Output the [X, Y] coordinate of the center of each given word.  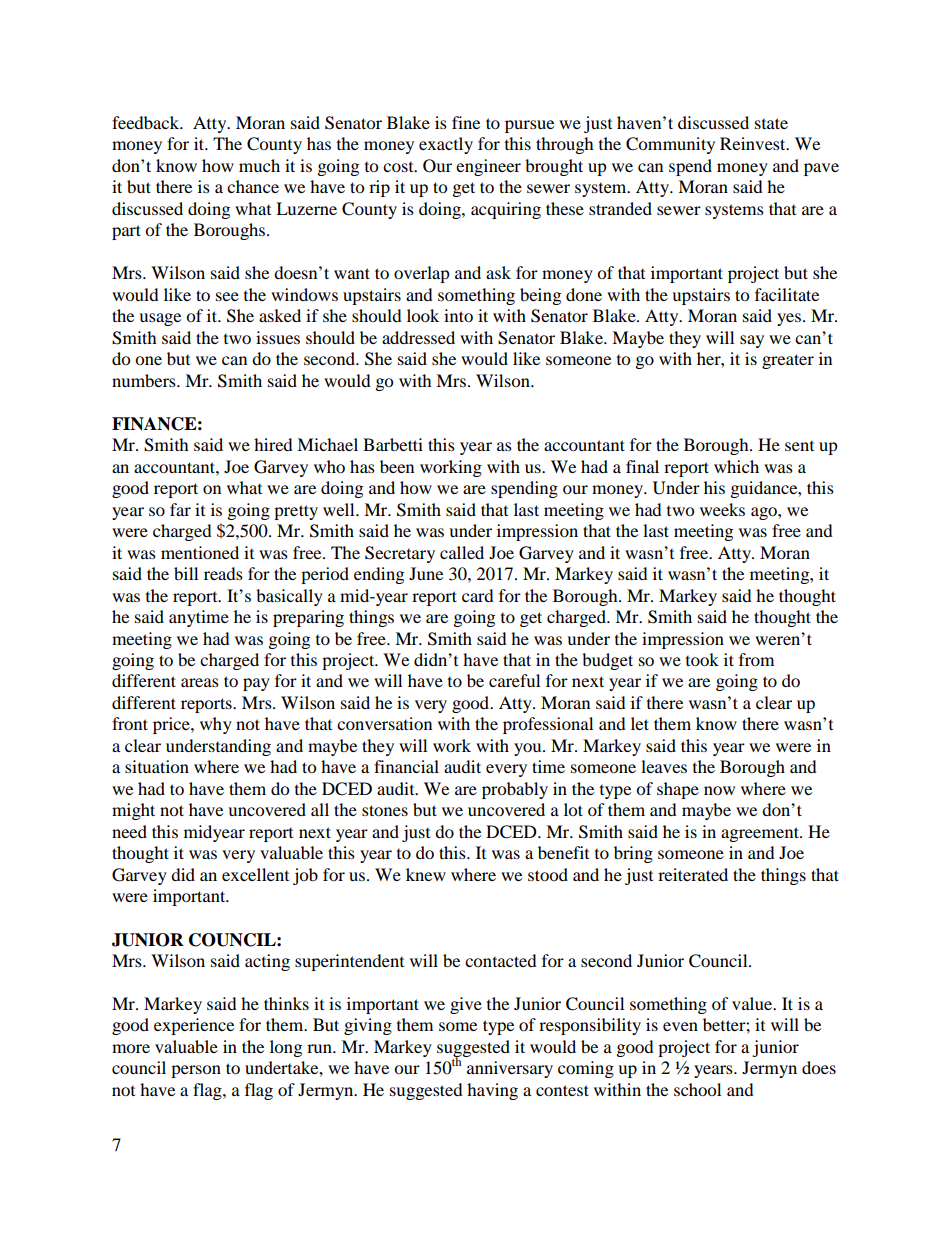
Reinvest [754, 143]
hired [273, 444]
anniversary [510, 1069]
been [397, 466]
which [736, 466]
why [216, 725]
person [196, 1071]
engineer [488, 167]
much [259, 165]
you [529, 749]
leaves [664, 766]
